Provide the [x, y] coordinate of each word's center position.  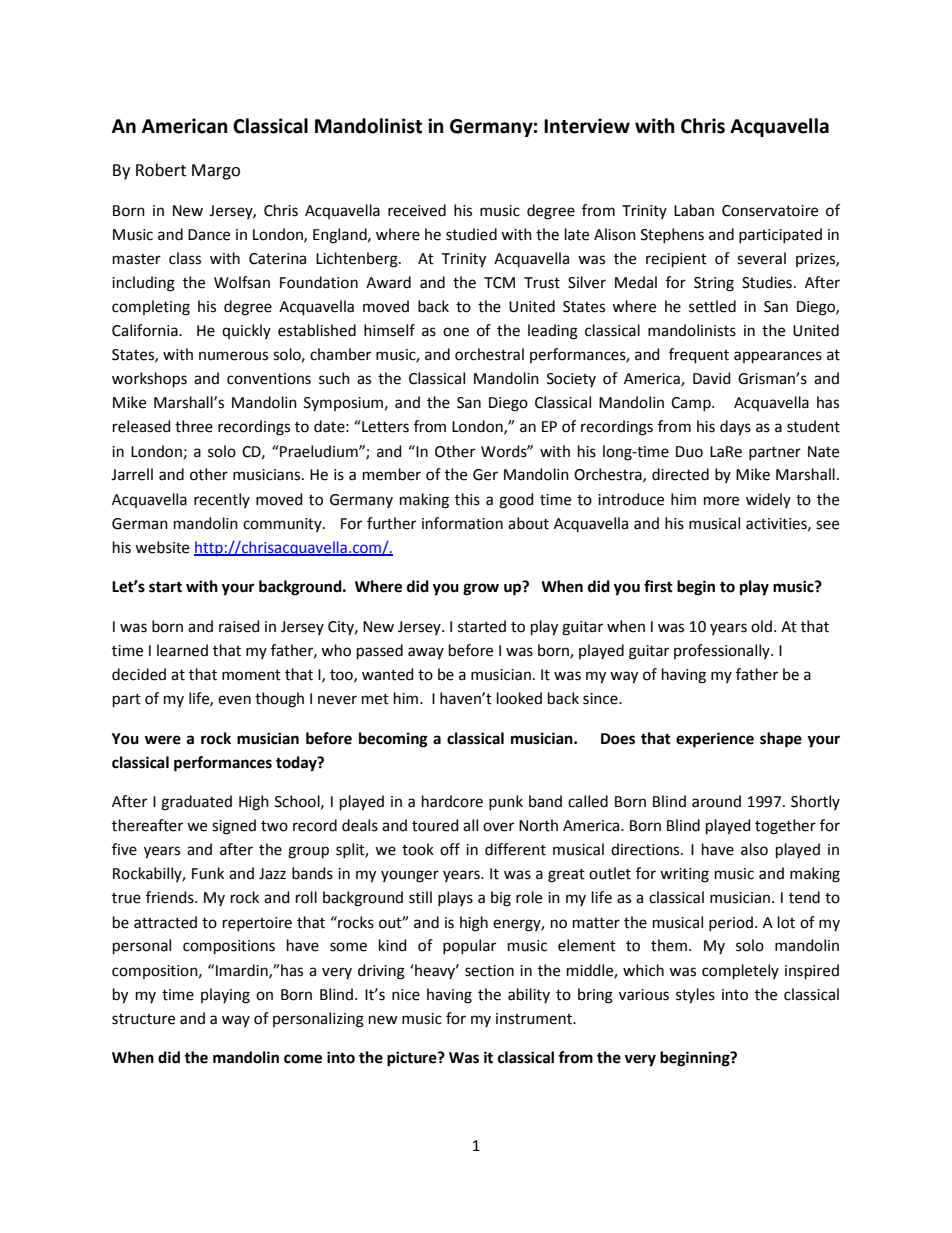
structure [143, 1019]
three [194, 426]
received [417, 210]
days [735, 428]
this [467, 499]
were [163, 740]
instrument [535, 1019]
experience [715, 740]
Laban [694, 210]
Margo [216, 172]
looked [519, 698]
